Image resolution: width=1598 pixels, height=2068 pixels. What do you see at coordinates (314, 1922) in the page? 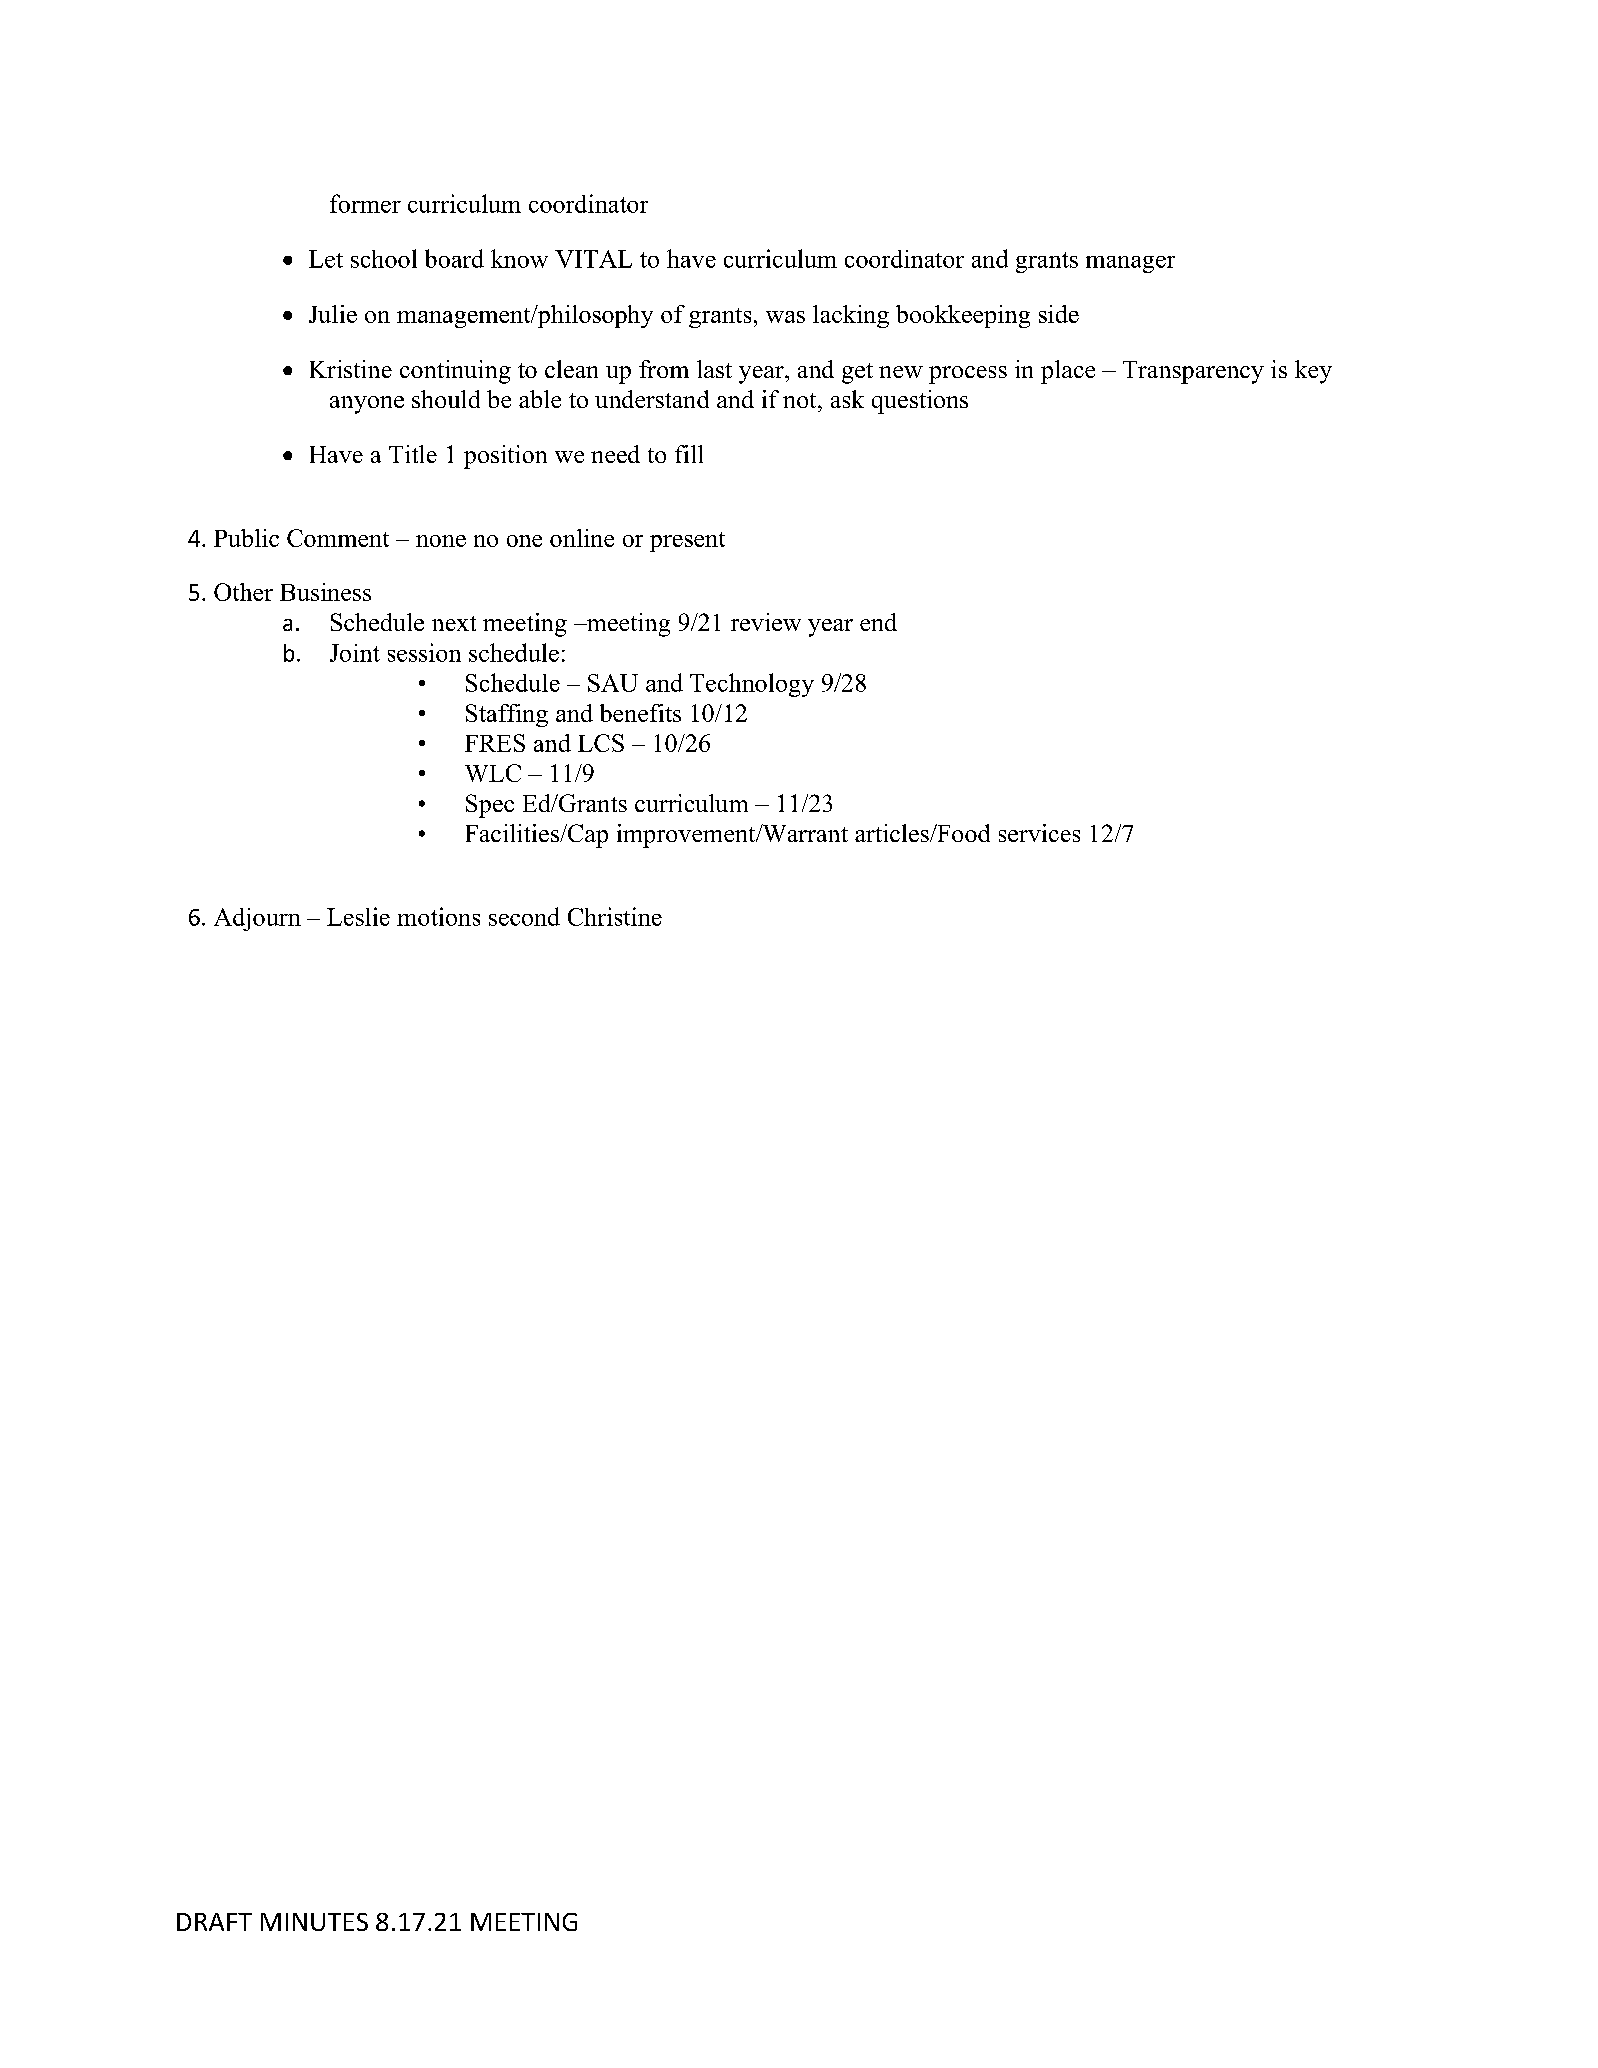
I see `MINUTES` at bounding box center [314, 1922].
